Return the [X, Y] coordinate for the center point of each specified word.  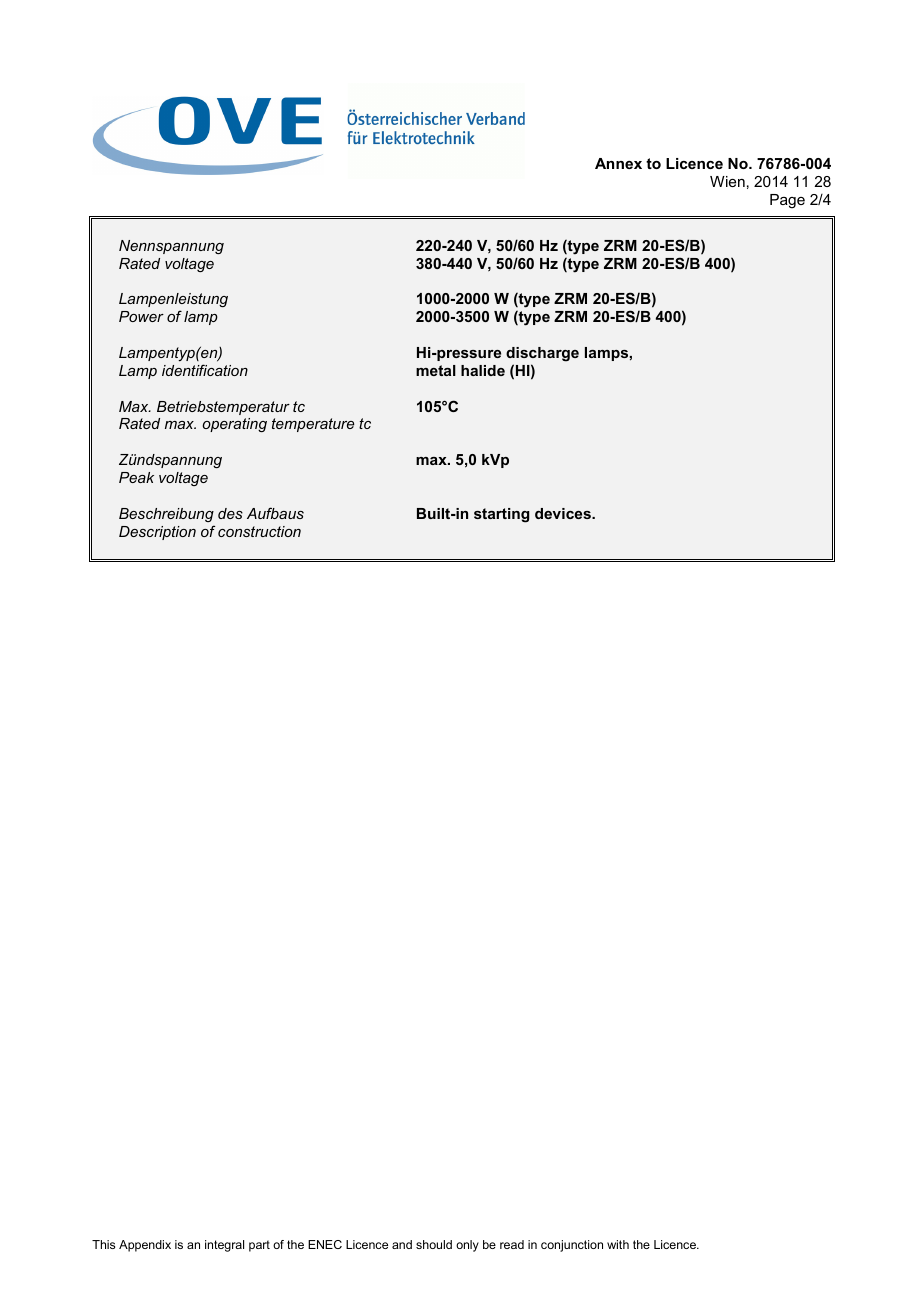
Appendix [145, 1246]
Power [141, 316]
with [618, 1244]
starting [502, 515]
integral [224, 1246]
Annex [618, 163]
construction [259, 531]
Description [157, 533]
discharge [542, 354]
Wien [727, 181]
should [434, 1244]
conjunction [572, 1246]
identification [205, 370]
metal [436, 370]
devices [564, 513]
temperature [313, 425]
